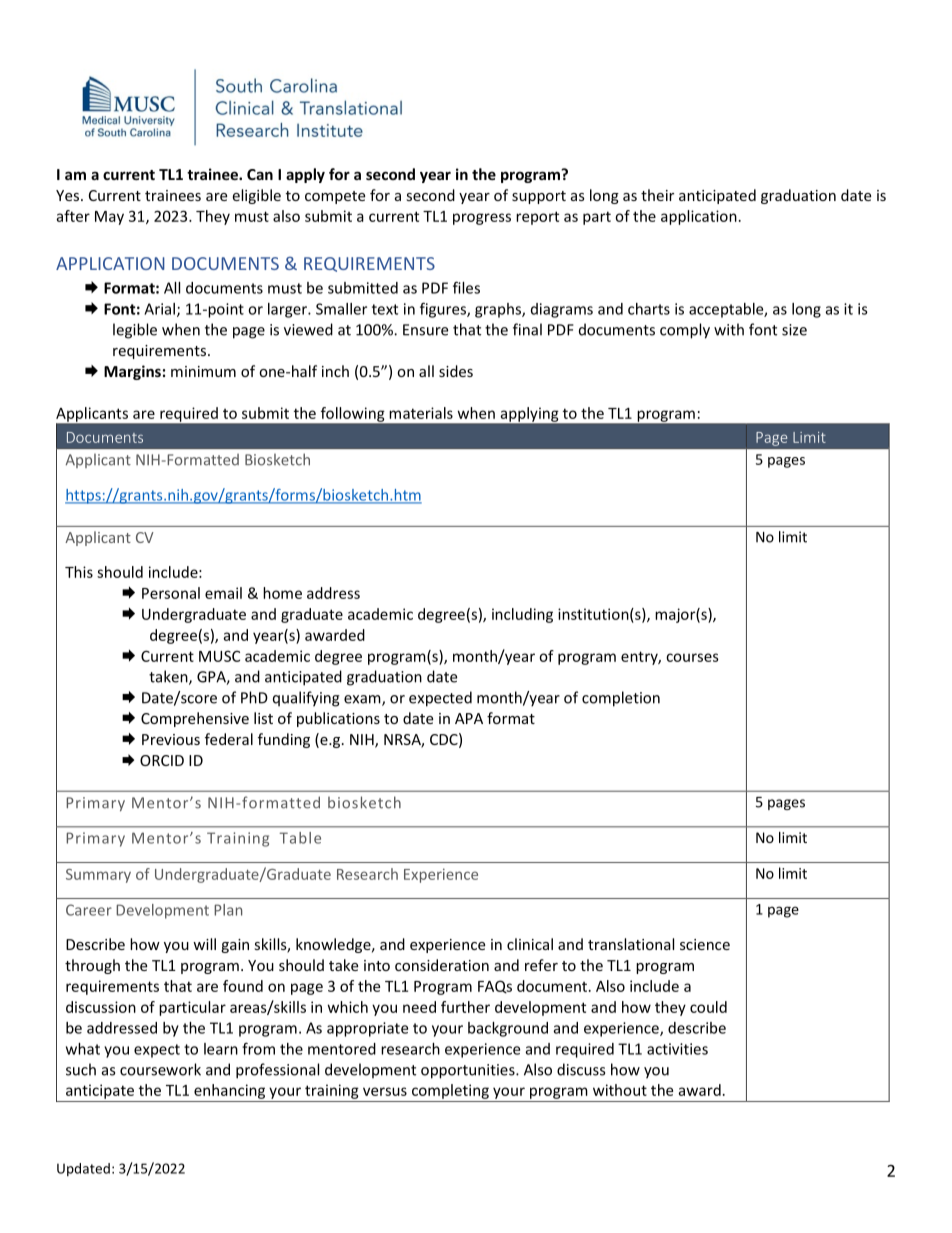  I want to click on materials, so click(421, 413).
